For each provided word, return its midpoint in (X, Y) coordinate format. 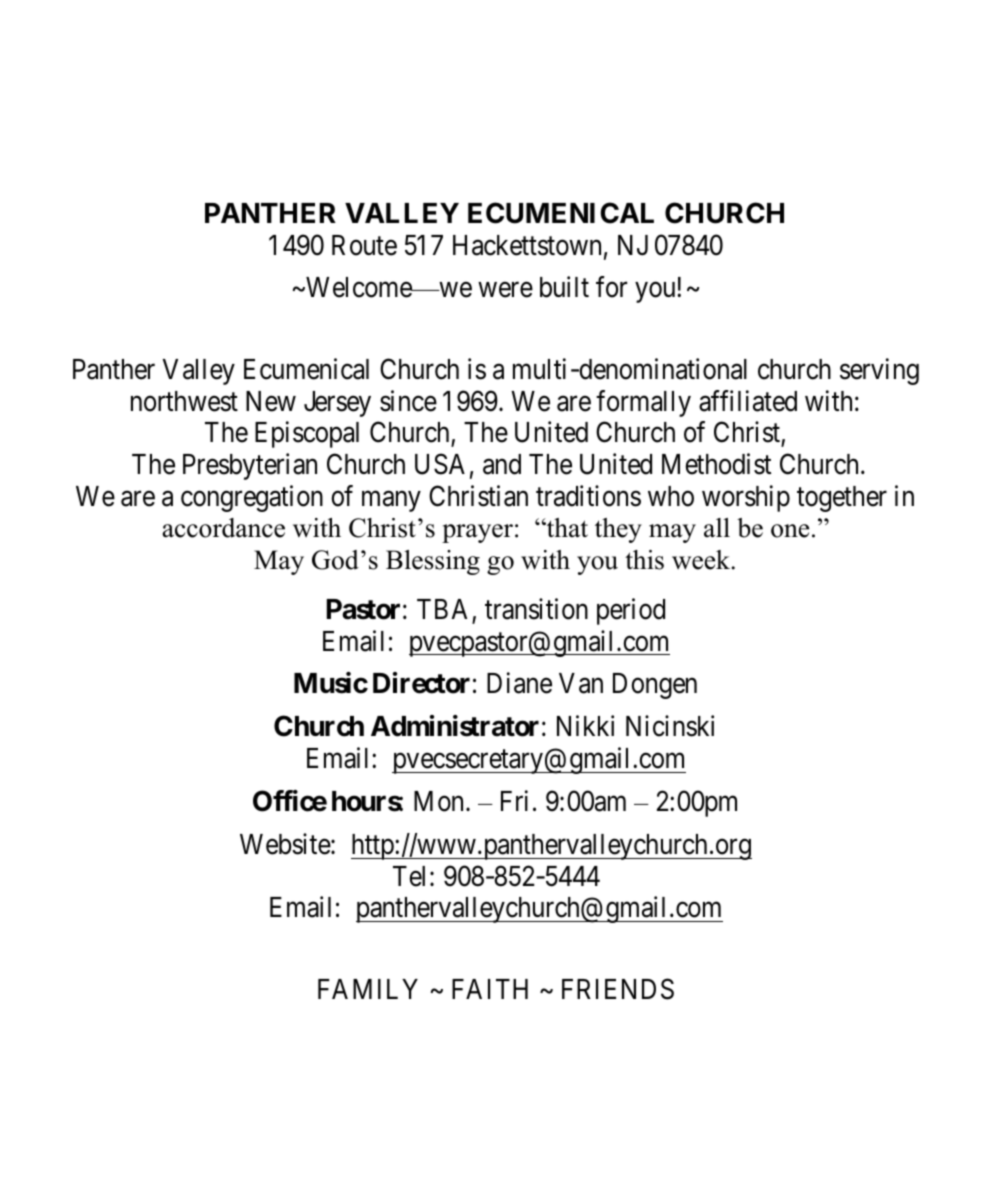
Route (364, 245)
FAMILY (368, 989)
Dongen (655, 686)
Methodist (716, 464)
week (702, 560)
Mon (440, 801)
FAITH (490, 989)
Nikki (585, 726)
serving (879, 371)
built (564, 287)
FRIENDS (618, 989)
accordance (223, 528)
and (502, 464)
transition (536, 609)
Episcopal (307, 434)
